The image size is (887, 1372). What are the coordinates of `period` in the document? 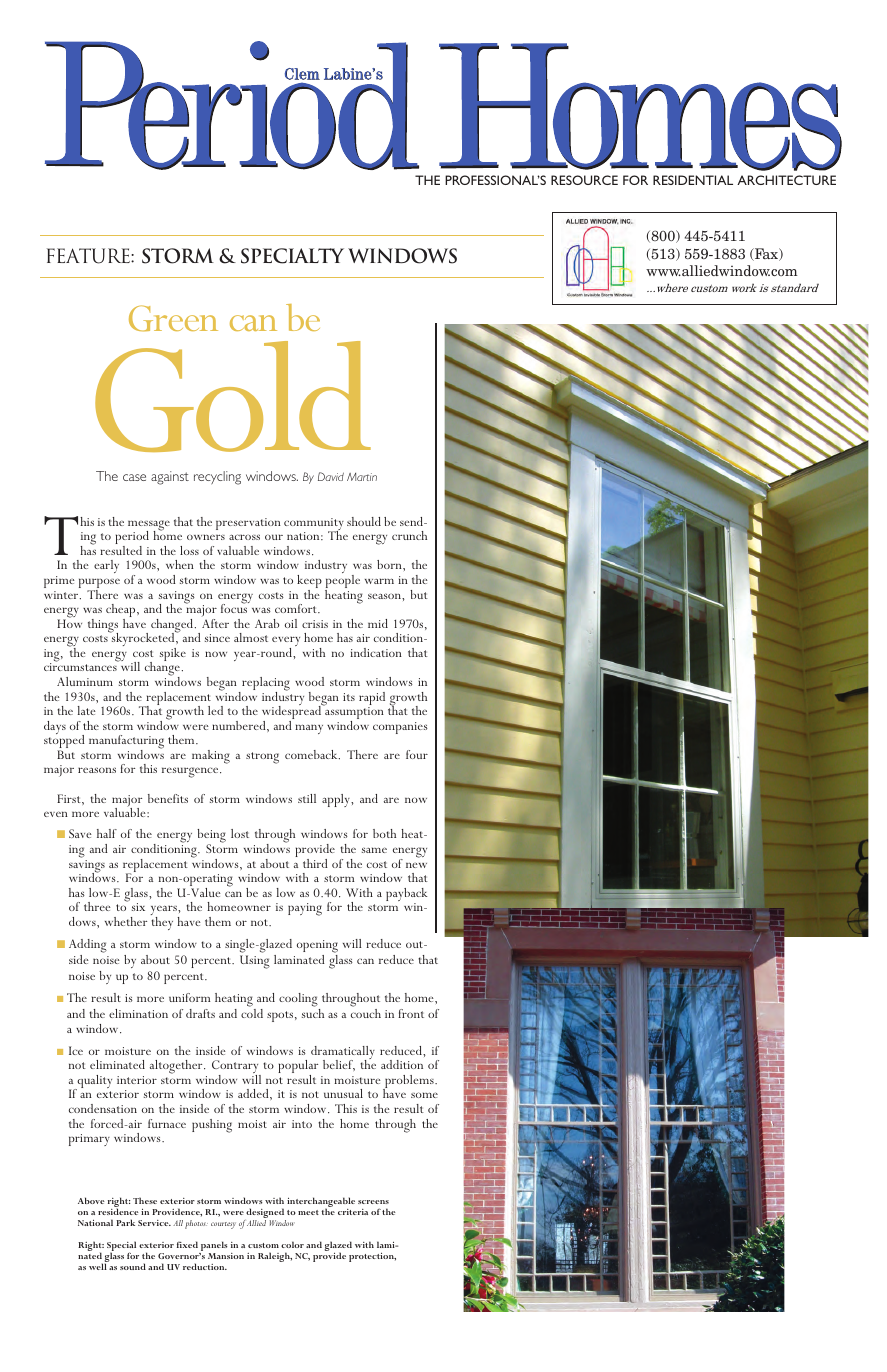 It's located at (132, 539).
